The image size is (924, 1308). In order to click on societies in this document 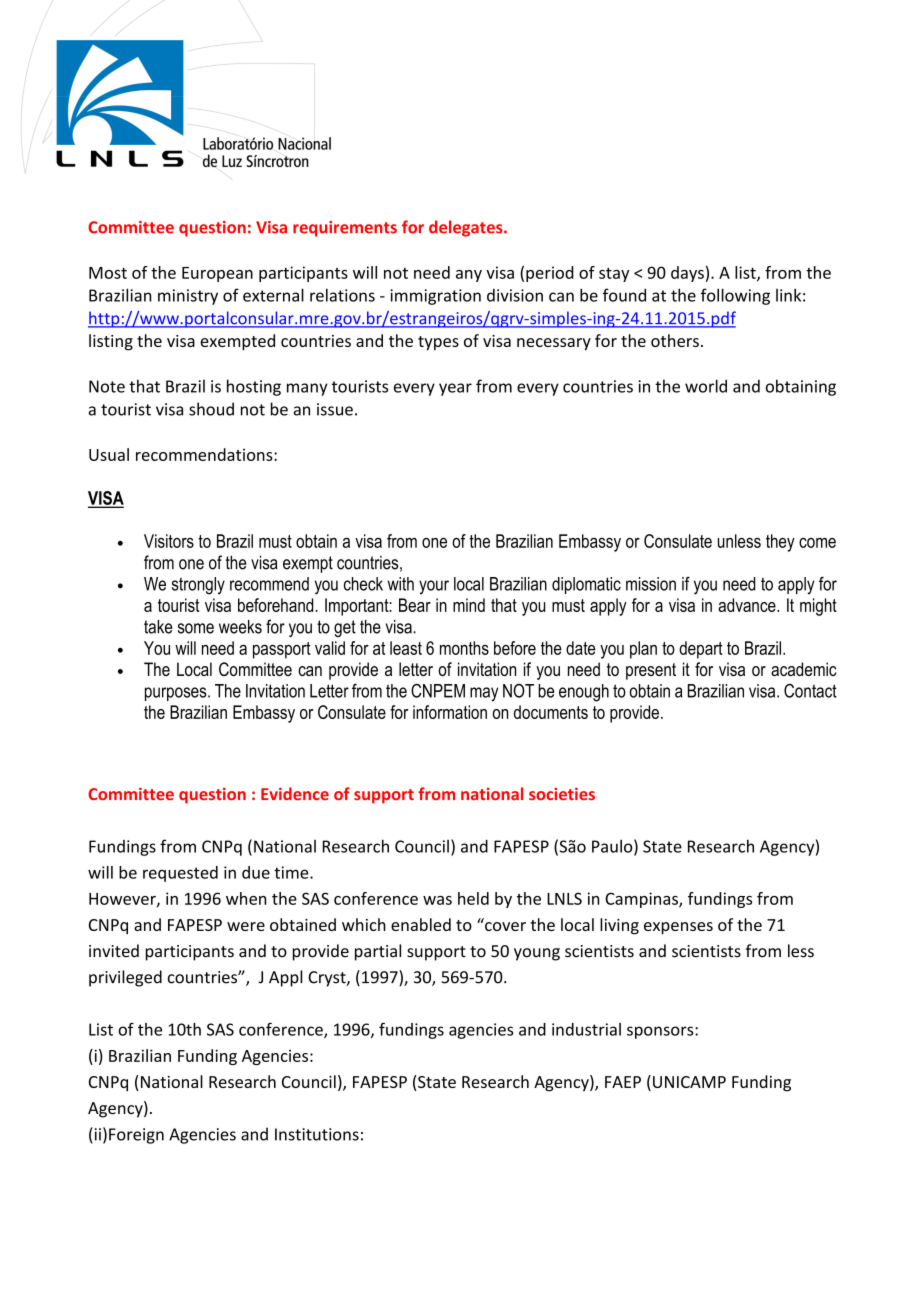, I will do `click(562, 794)`.
